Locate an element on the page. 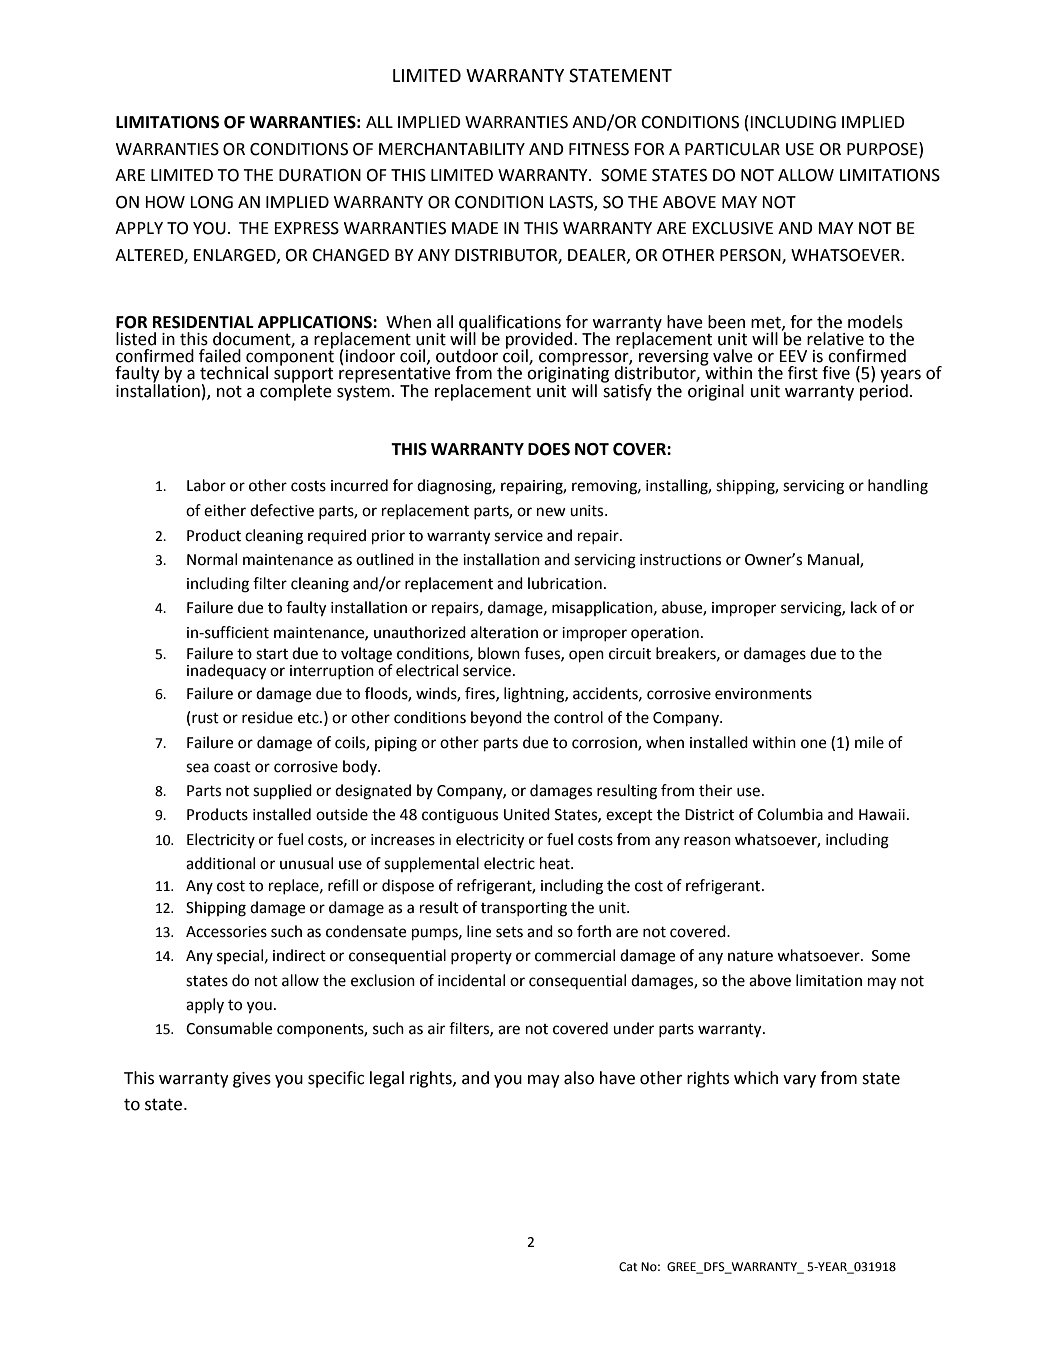  additional is located at coordinates (220, 863).
